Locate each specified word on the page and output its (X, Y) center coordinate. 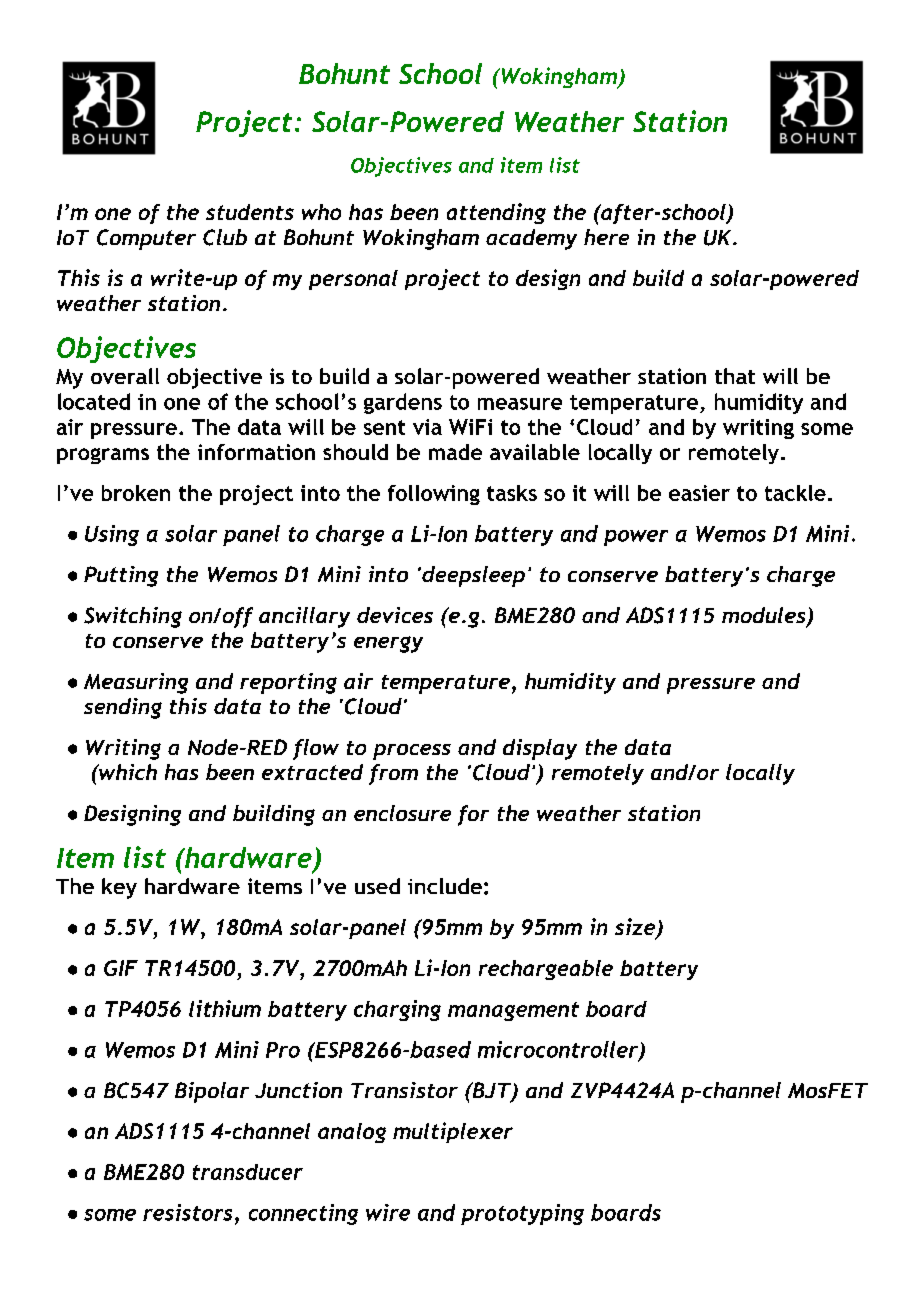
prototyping (522, 1214)
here (606, 237)
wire (388, 1212)
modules (765, 616)
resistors (187, 1212)
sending (123, 708)
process (412, 752)
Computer (146, 239)
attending (496, 213)
